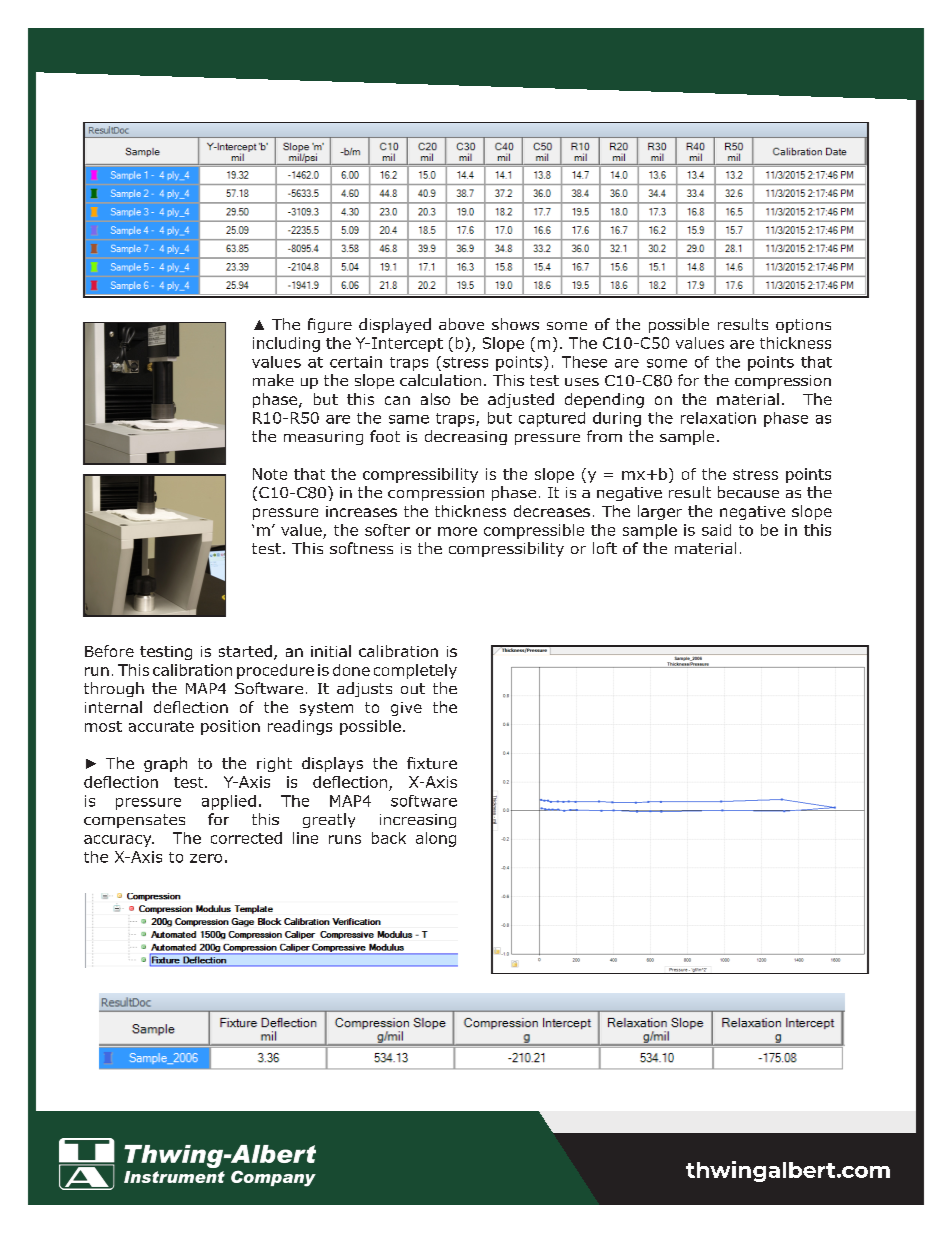 Image resolution: width=952 pixels, height=1233 pixels. Describe the element at coordinates (461, 324) in the document. I see `above` at that location.
